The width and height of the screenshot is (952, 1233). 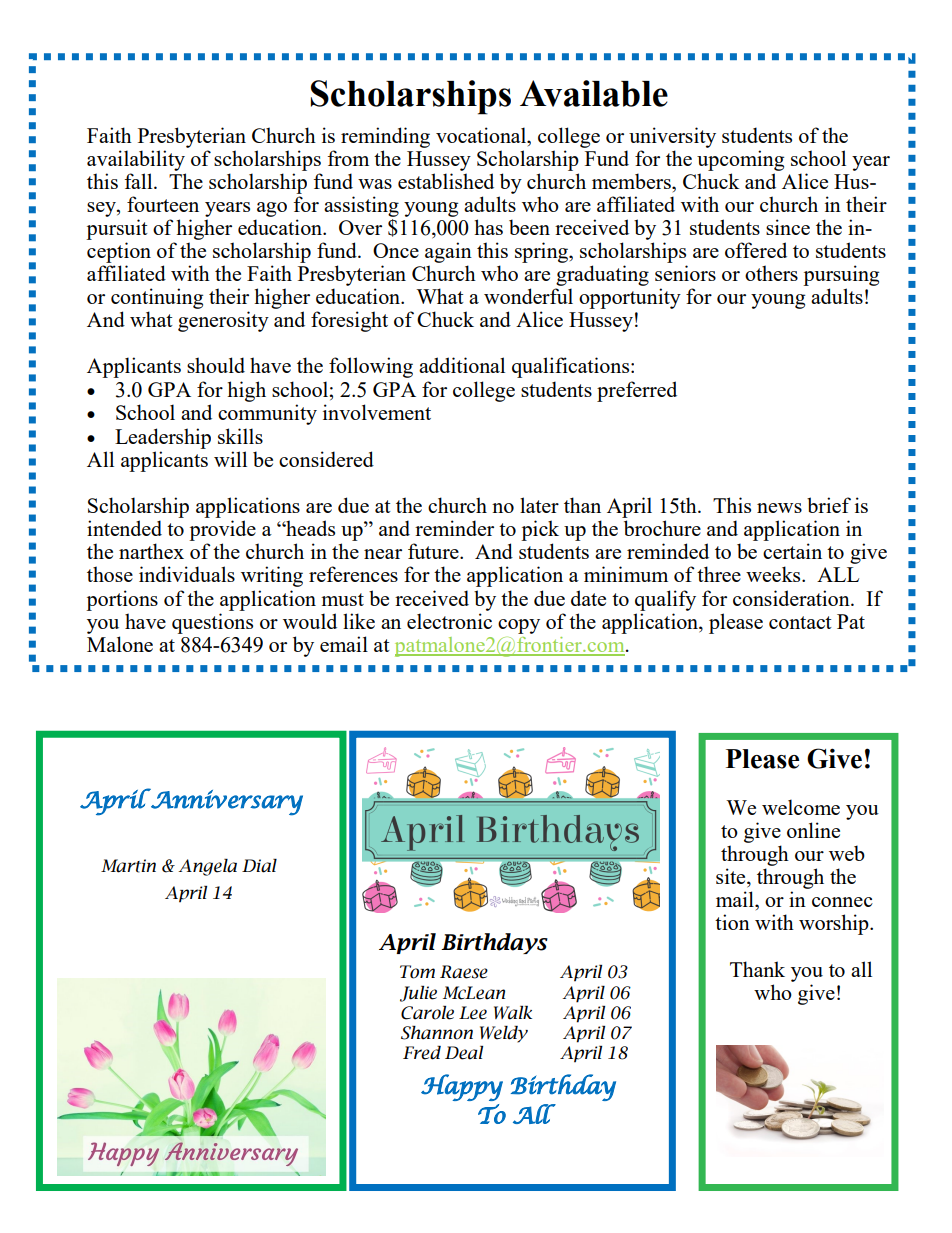 What do you see at coordinates (422, 1053) in the screenshot?
I see `Fred` at bounding box center [422, 1053].
